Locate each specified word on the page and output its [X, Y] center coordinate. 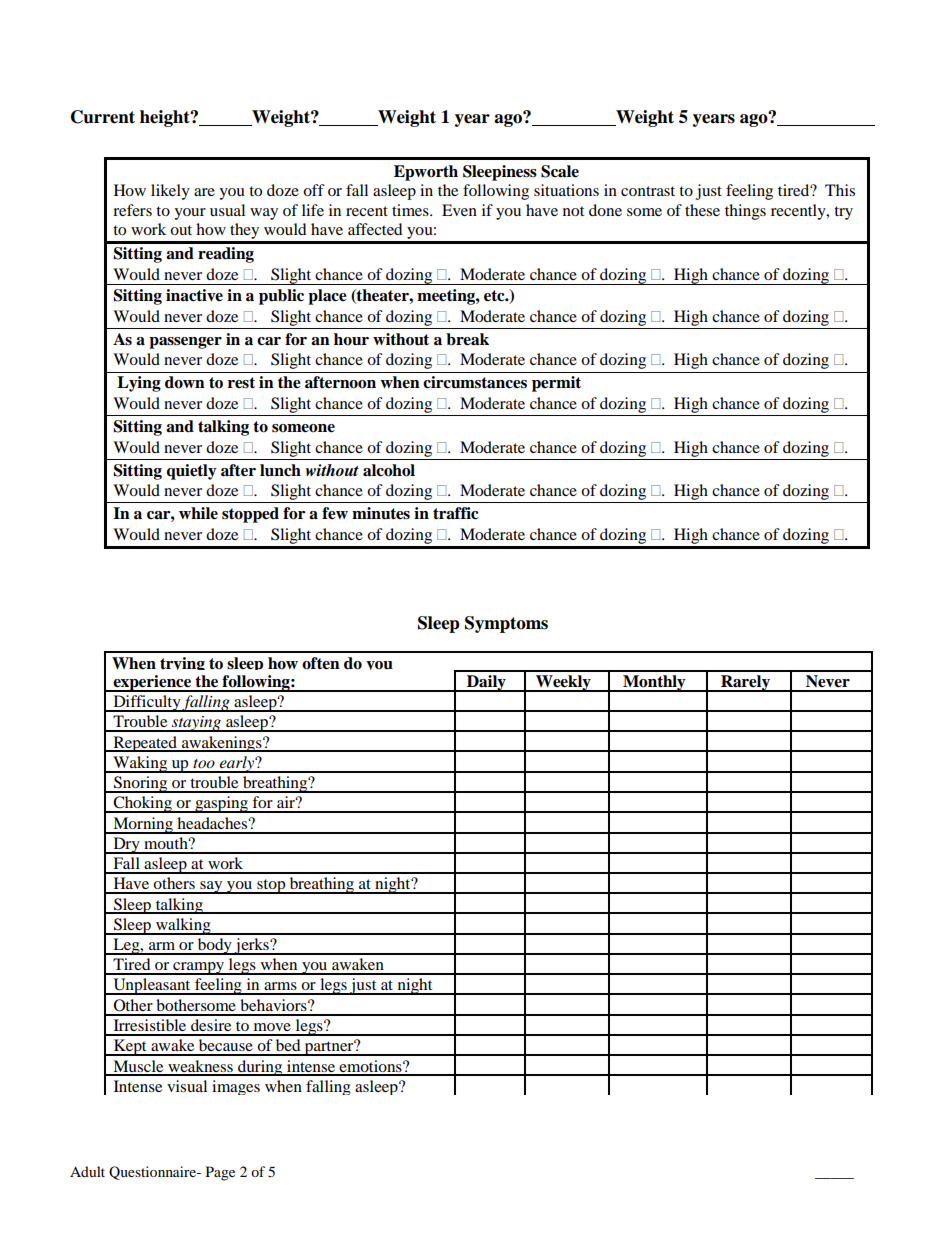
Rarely [745, 683]
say [211, 887]
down [185, 382]
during [260, 1068]
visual [187, 1086]
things [745, 212]
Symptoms [506, 624]
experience [152, 683]
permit [556, 384]
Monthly [654, 683]
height [166, 118]
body [214, 946]
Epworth [426, 173]
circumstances [475, 382]
